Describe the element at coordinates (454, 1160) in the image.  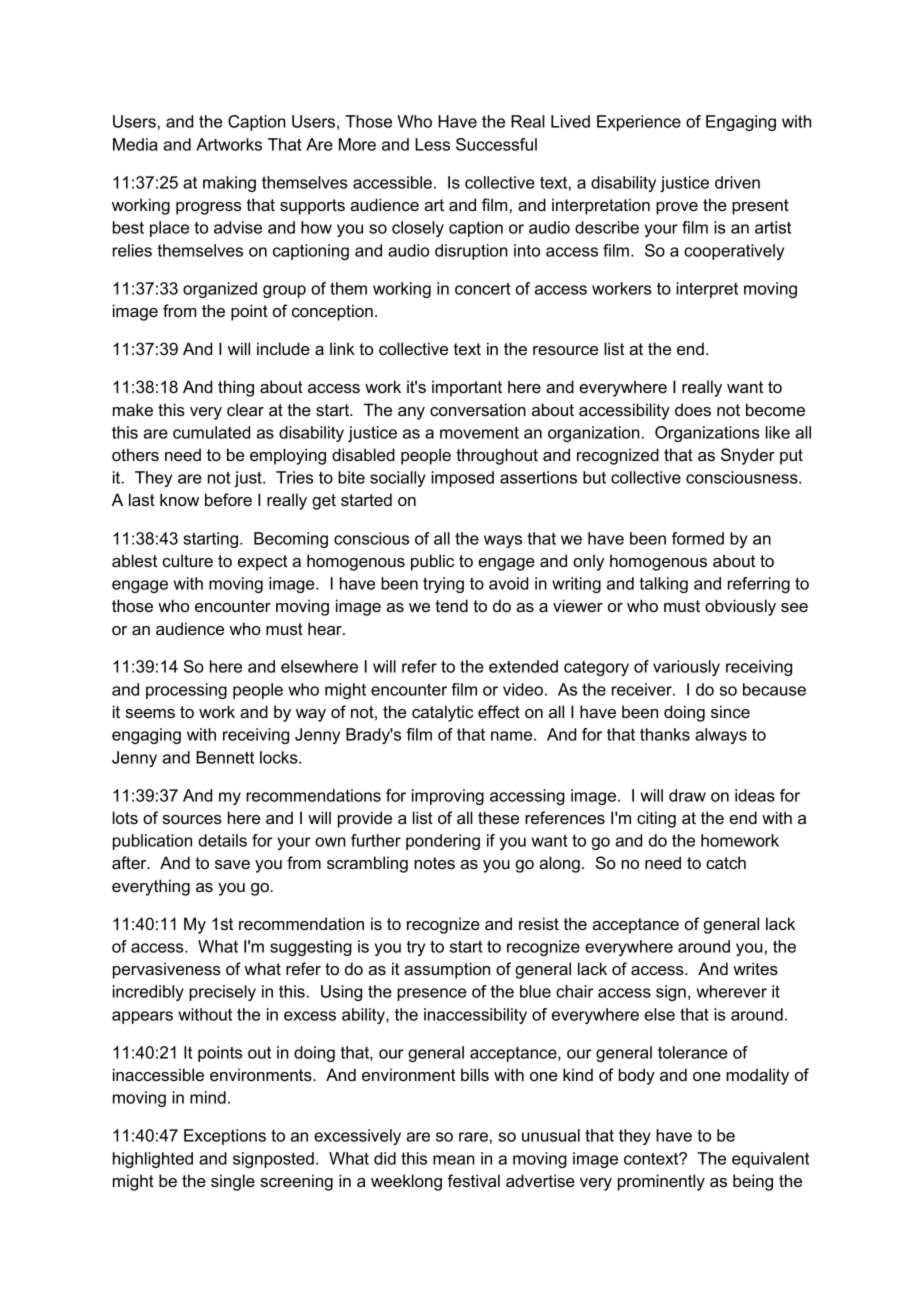
I see `mean` at that location.
